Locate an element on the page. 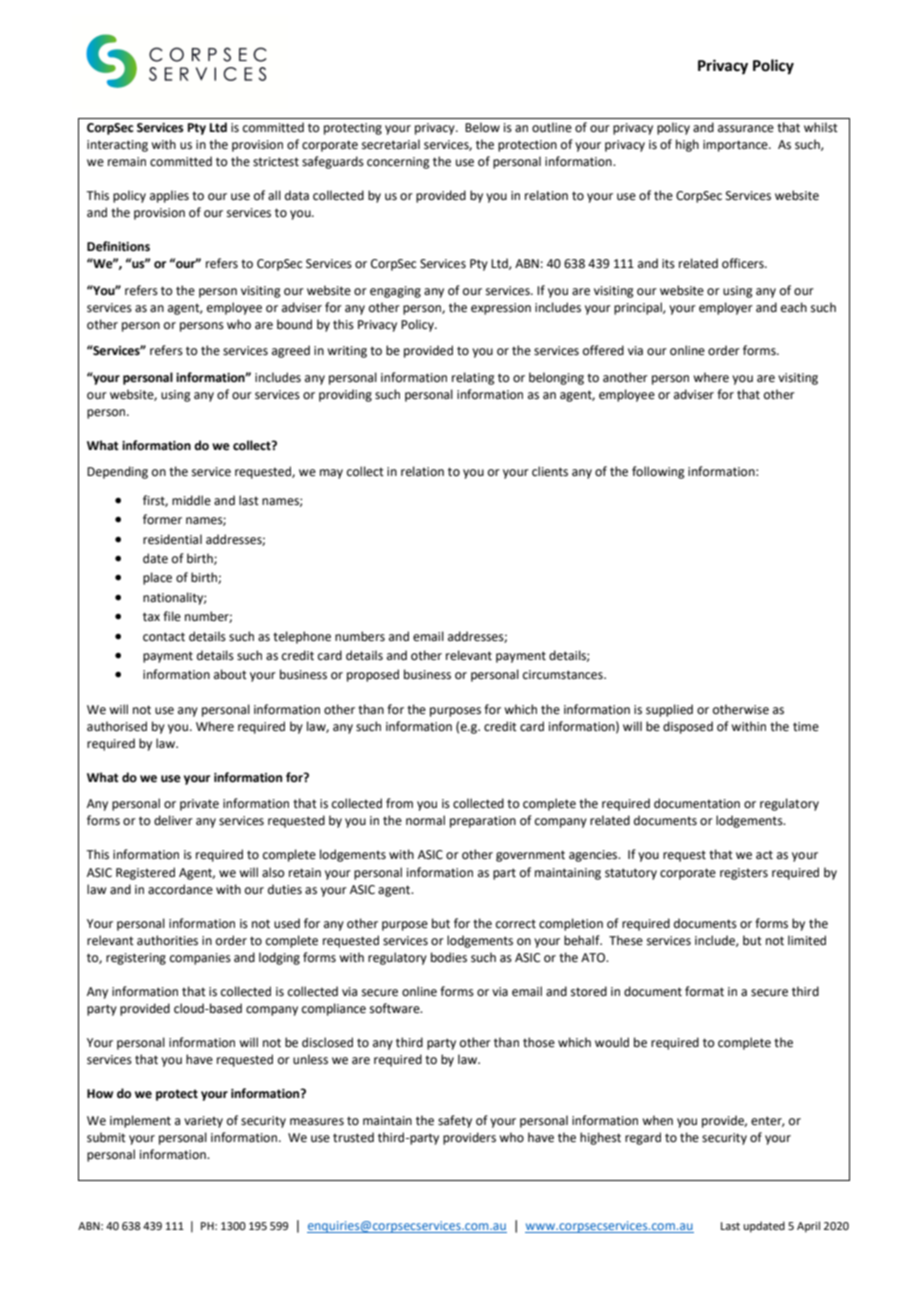 Image resolution: width=924 pixels, height=1308 pixels. applies is located at coordinates (169, 196).
